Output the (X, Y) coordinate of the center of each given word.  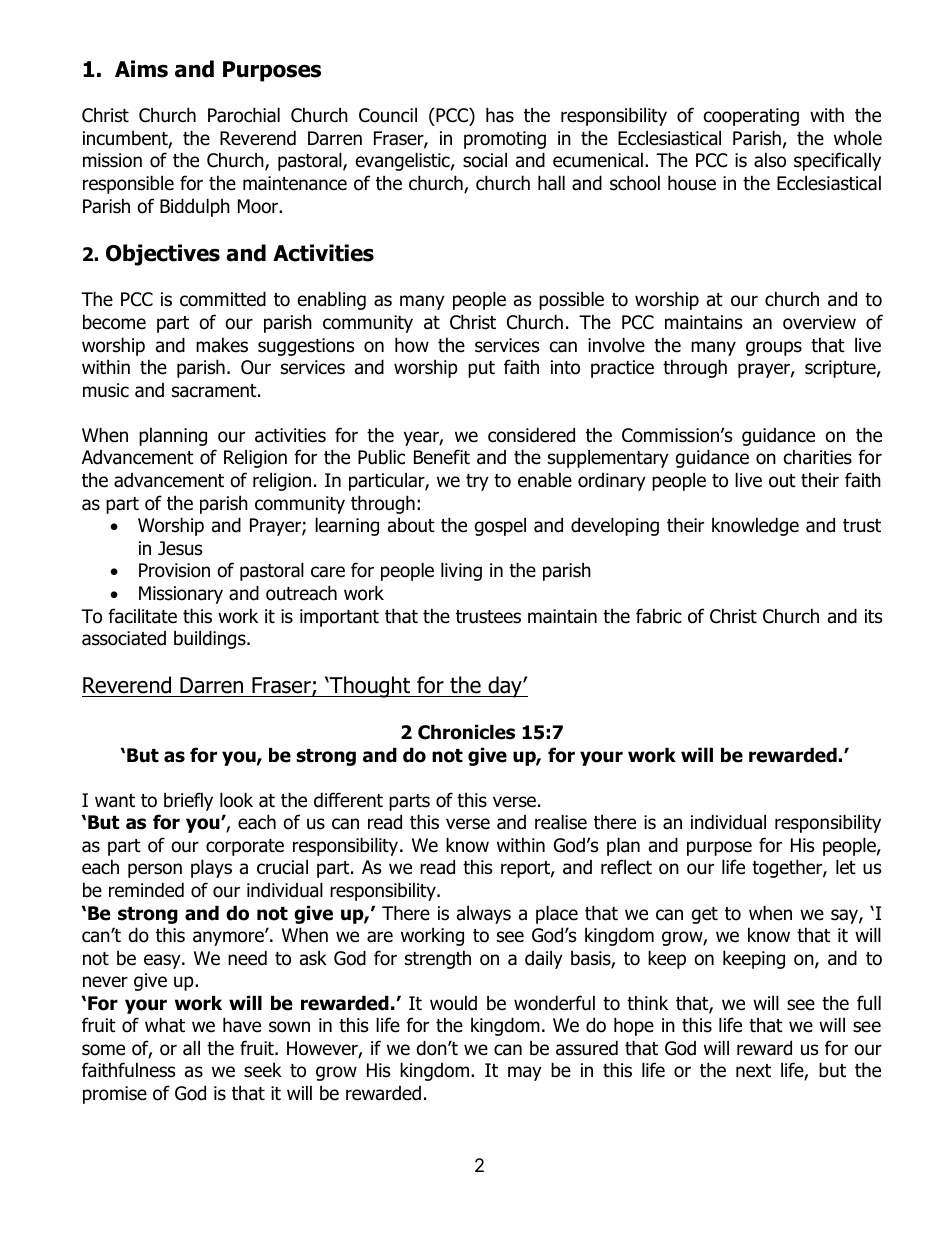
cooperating (751, 117)
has (500, 115)
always (484, 914)
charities (818, 457)
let (846, 867)
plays (211, 868)
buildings (211, 639)
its (873, 616)
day (505, 687)
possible (571, 300)
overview (819, 322)
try (477, 482)
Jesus (180, 548)
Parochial (244, 115)
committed (223, 299)
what (165, 1025)
